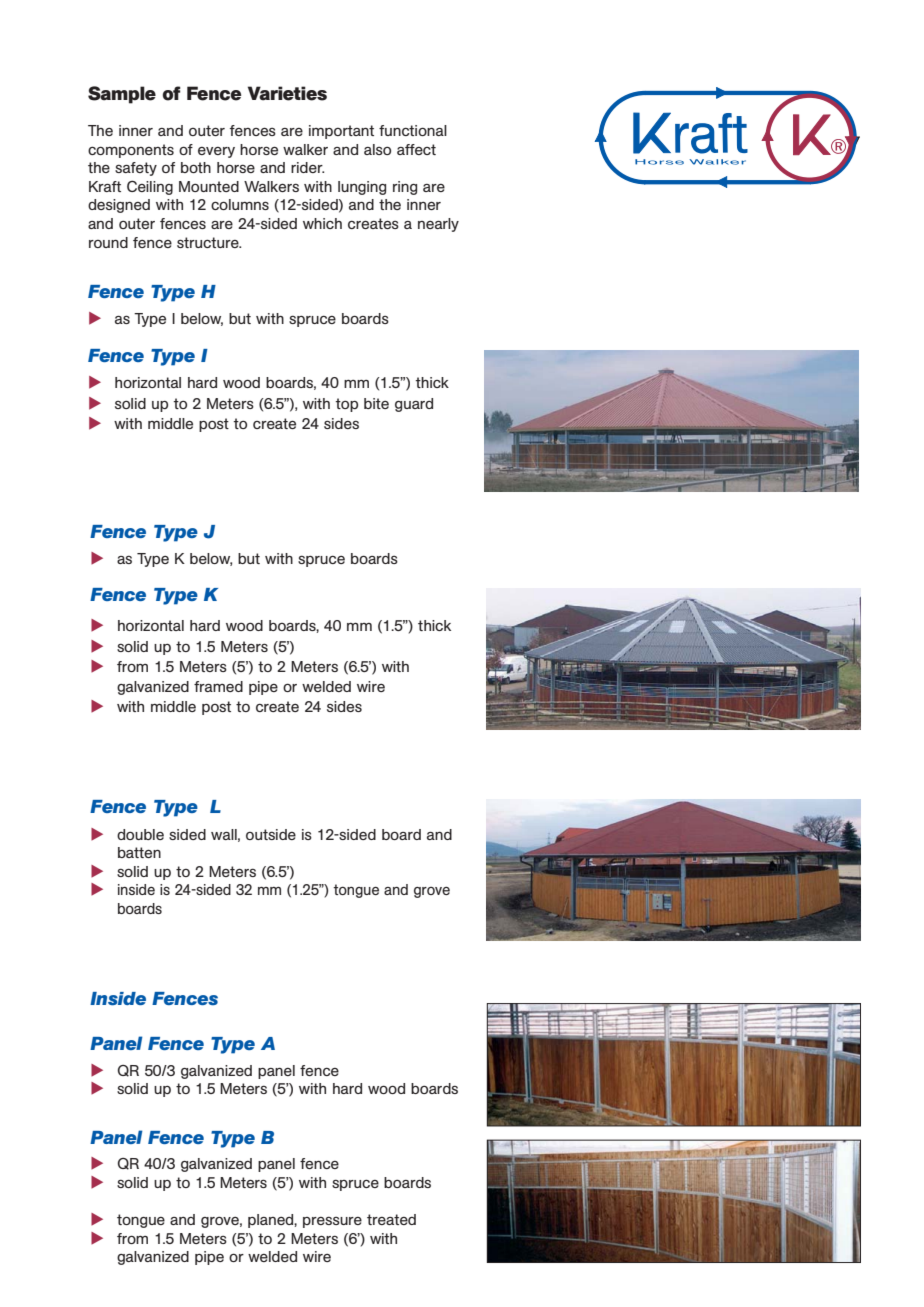 This screenshot has width=924, height=1307. Describe the element at coordinates (287, 93) in the screenshot. I see `Varieties` at that location.
